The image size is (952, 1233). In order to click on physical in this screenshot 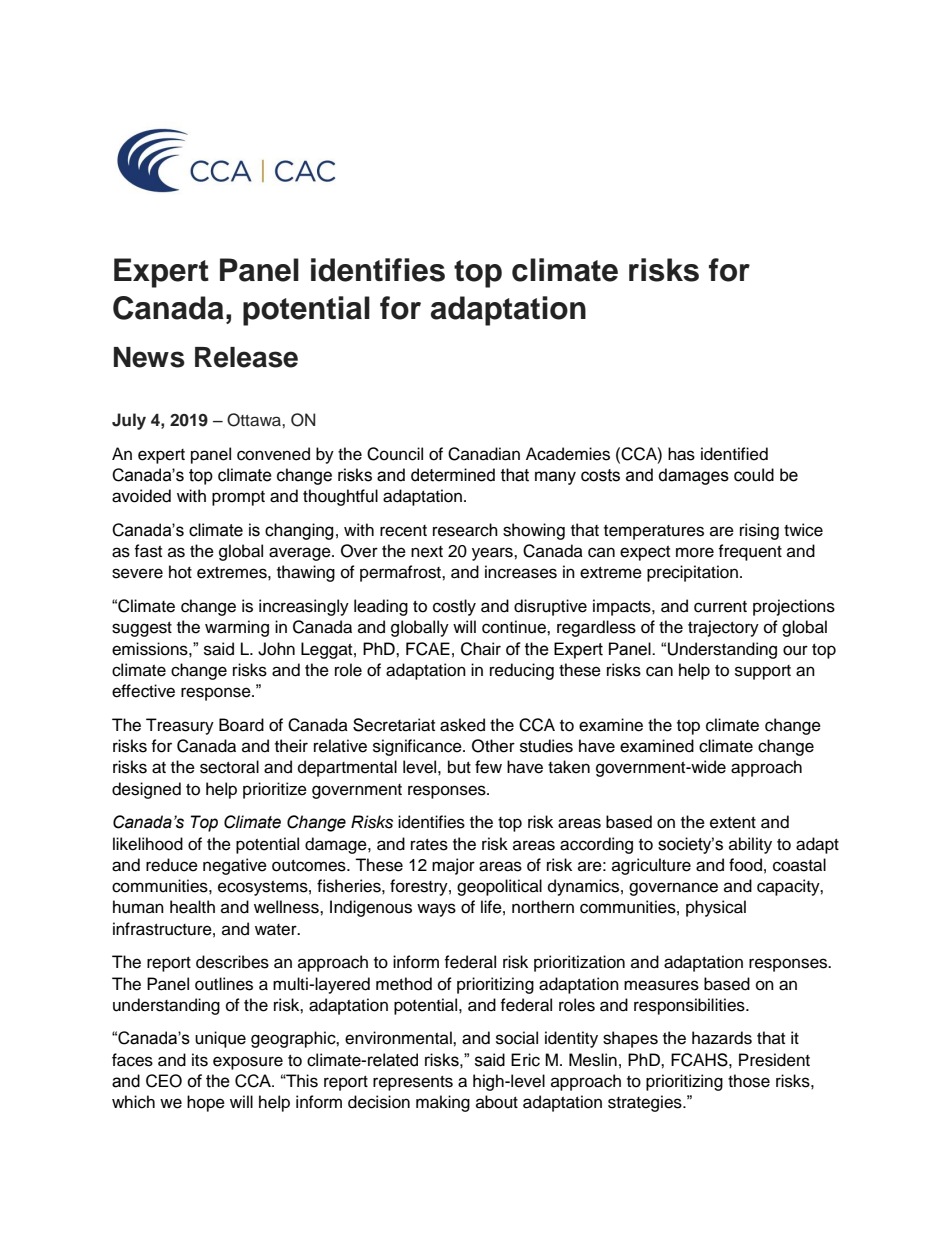, I will do `click(716, 908)`.
